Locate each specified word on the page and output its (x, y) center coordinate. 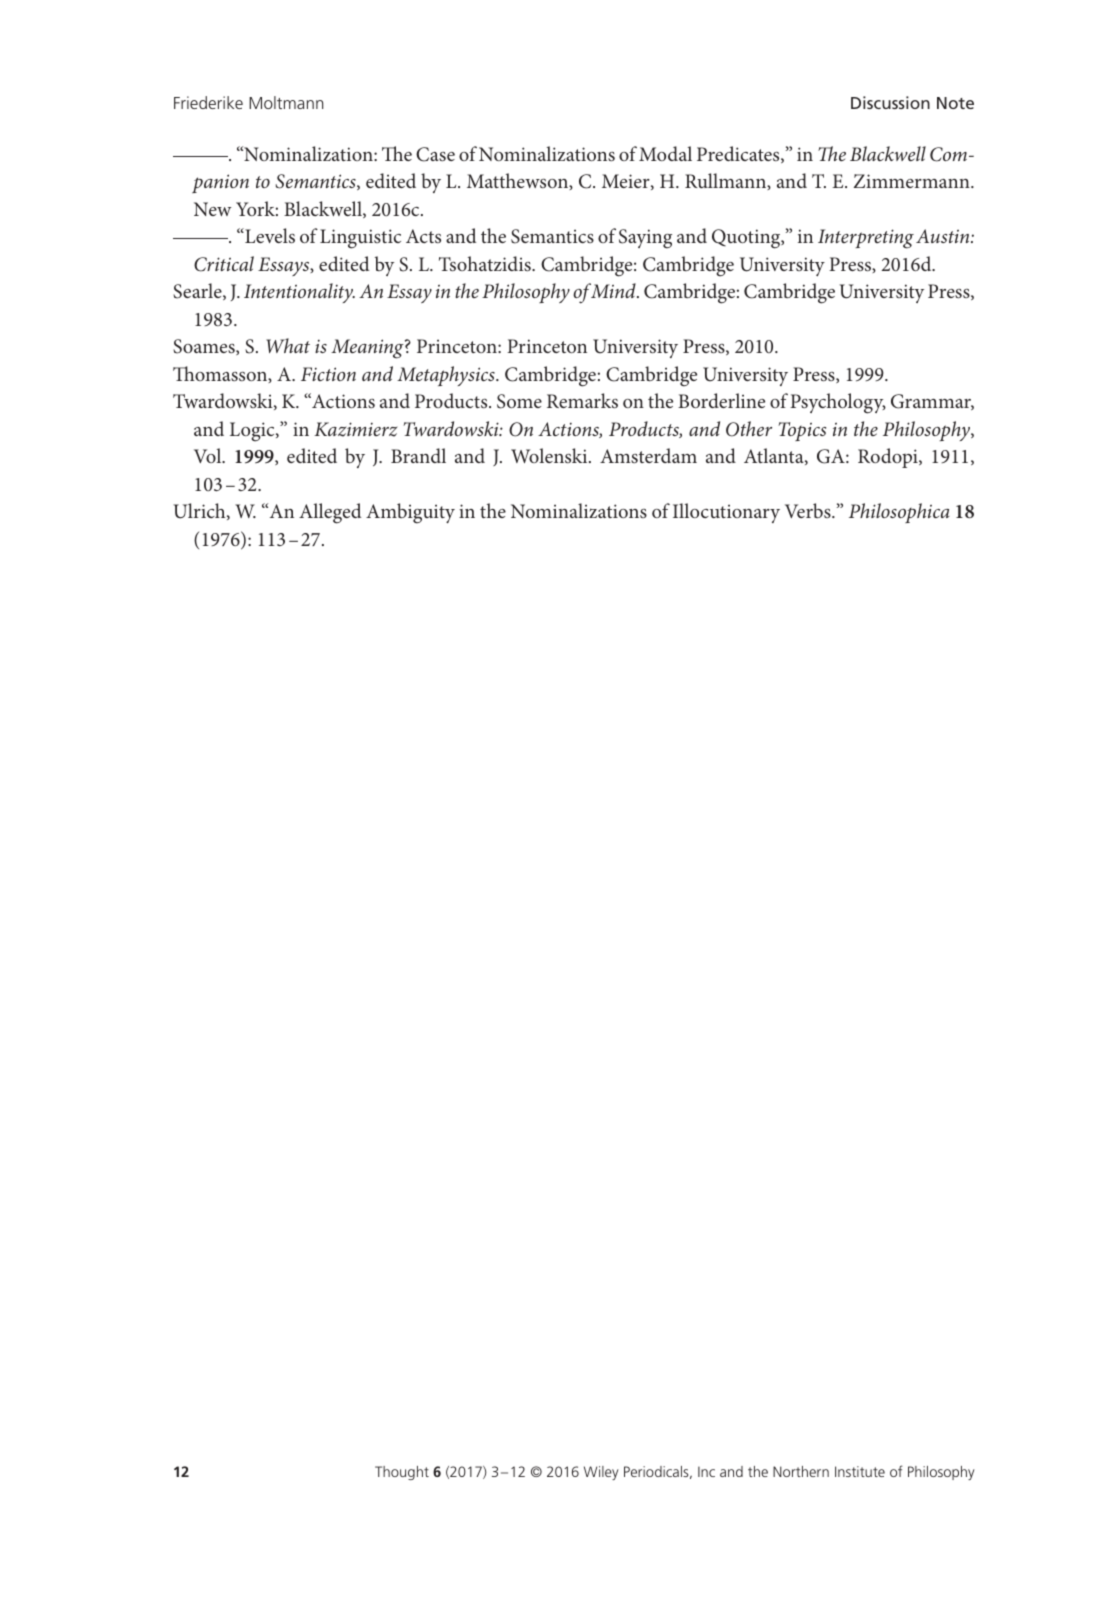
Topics (802, 431)
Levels (269, 235)
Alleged (330, 513)
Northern (801, 1471)
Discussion (890, 102)
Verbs (809, 510)
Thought (402, 1473)
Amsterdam (648, 455)
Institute (860, 1471)
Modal (665, 153)
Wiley (601, 1473)
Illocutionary (726, 513)
